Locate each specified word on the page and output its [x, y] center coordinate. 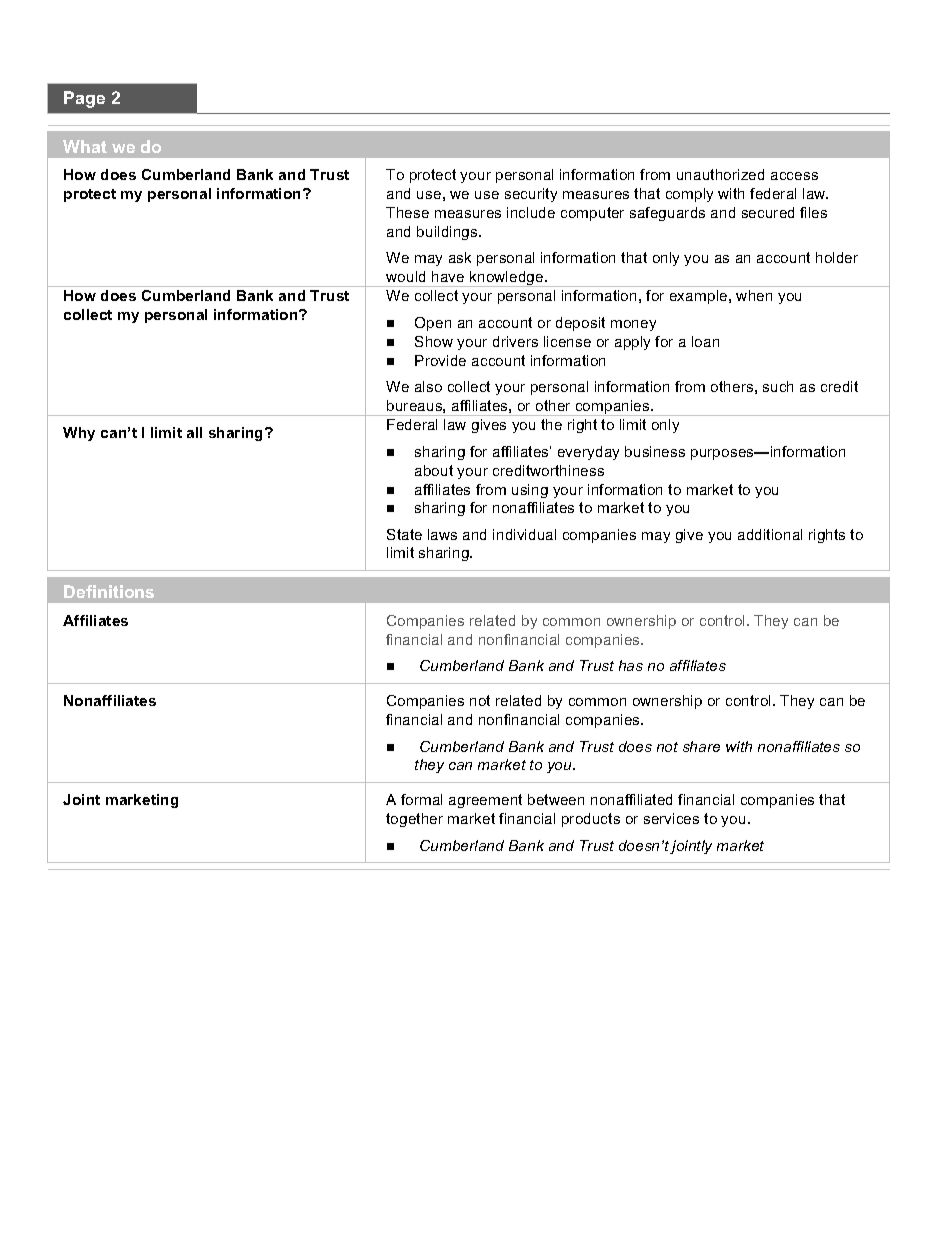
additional [770, 534]
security [531, 195]
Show [434, 341]
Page [84, 99]
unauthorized [720, 174]
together [414, 820]
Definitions [109, 591]
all [194, 432]
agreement [485, 801]
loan [705, 341]
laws [442, 534]
